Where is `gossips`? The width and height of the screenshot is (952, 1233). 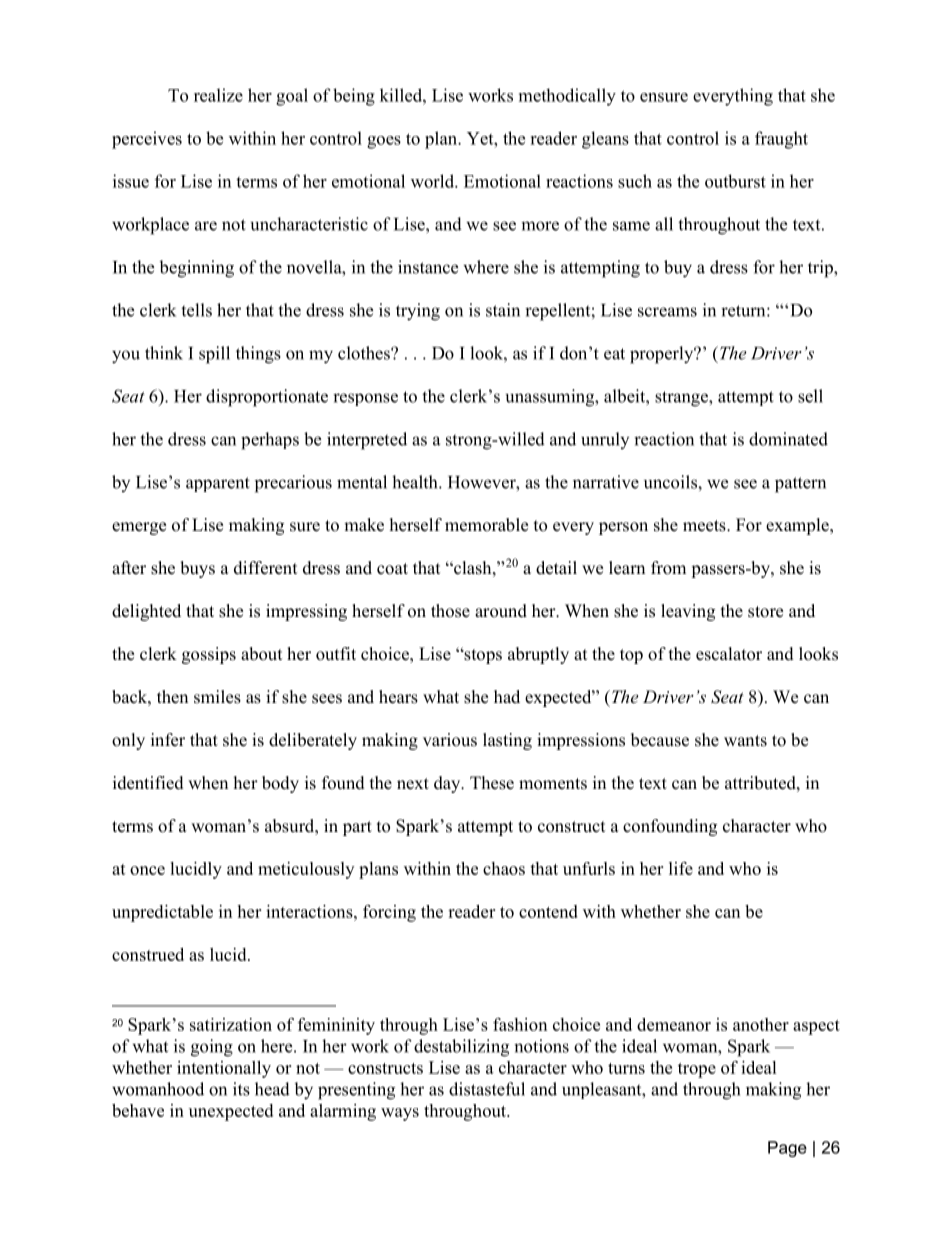 gossips is located at coordinates (209, 655).
